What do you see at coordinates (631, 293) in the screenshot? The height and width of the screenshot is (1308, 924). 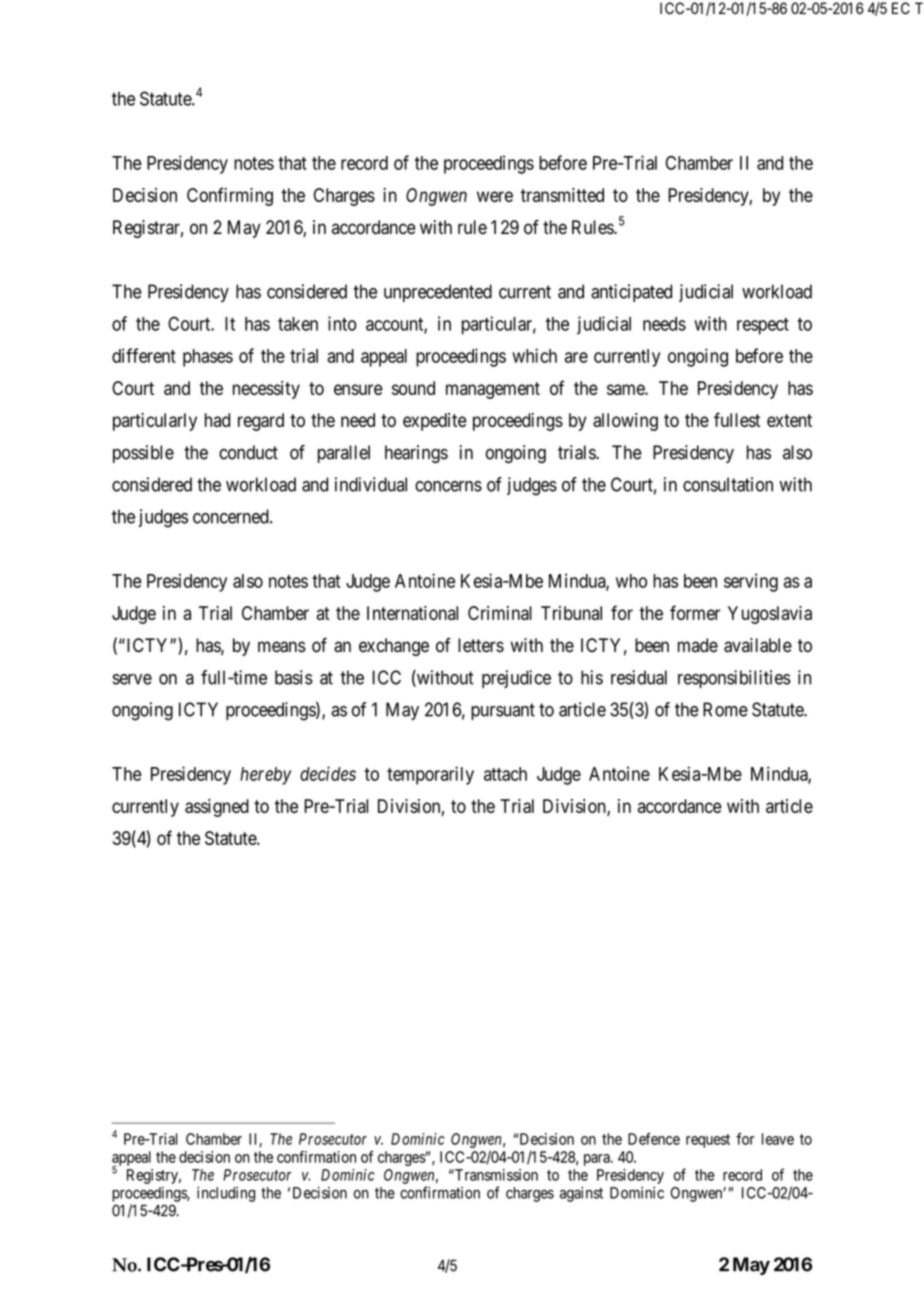 I see `anticipated` at bounding box center [631, 293].
